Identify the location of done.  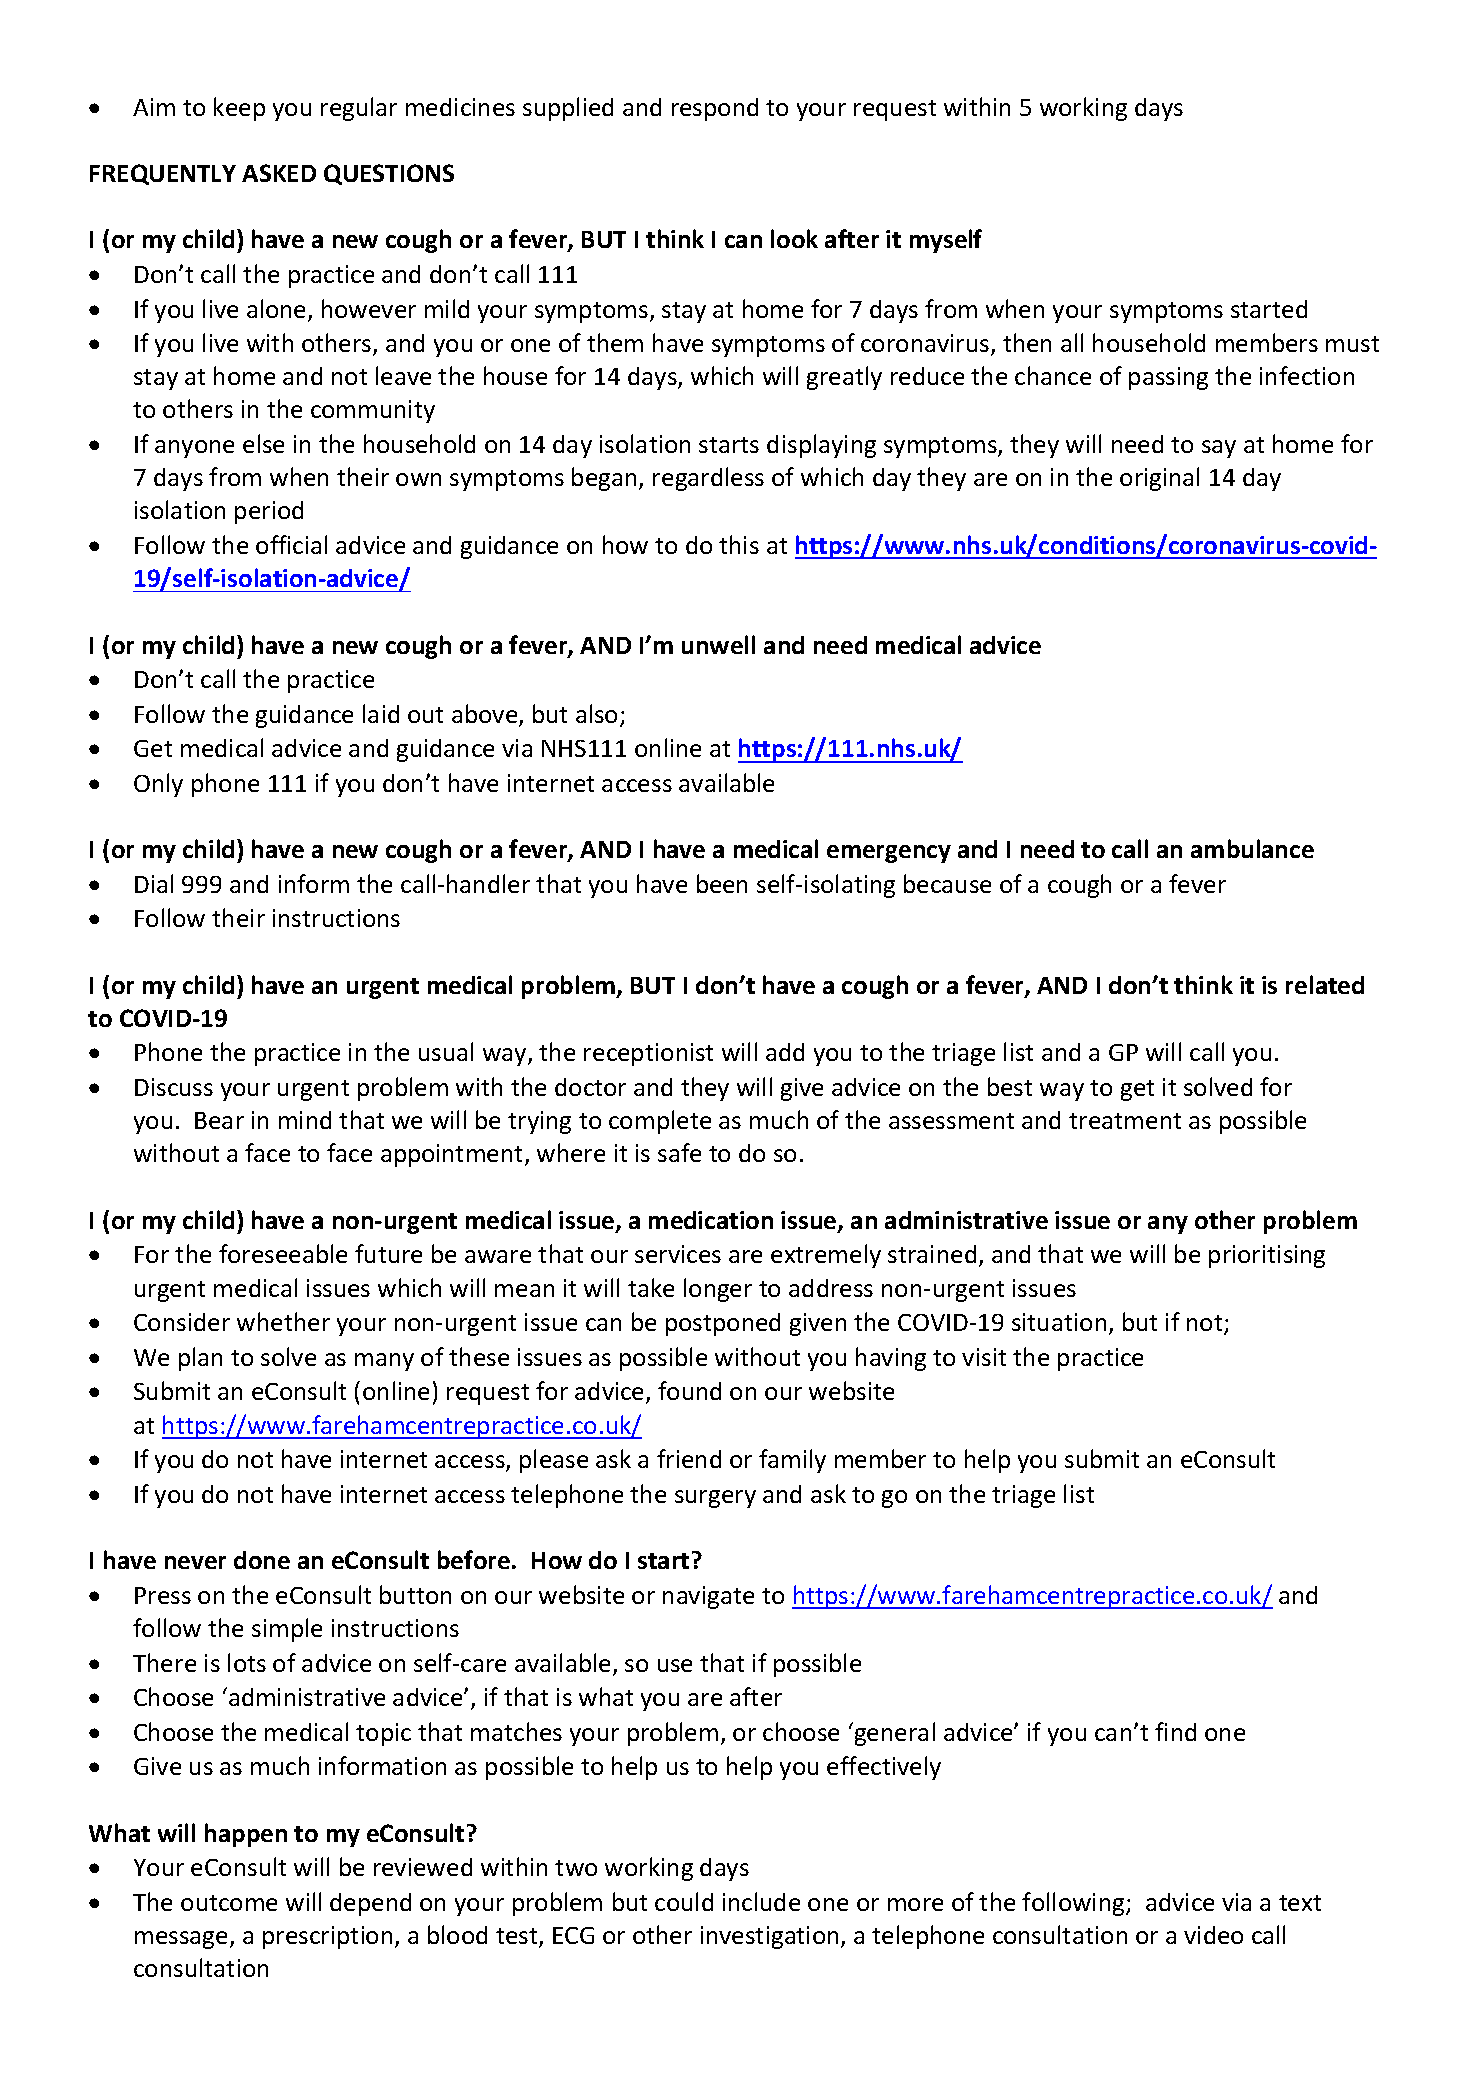
(262, 1560).
